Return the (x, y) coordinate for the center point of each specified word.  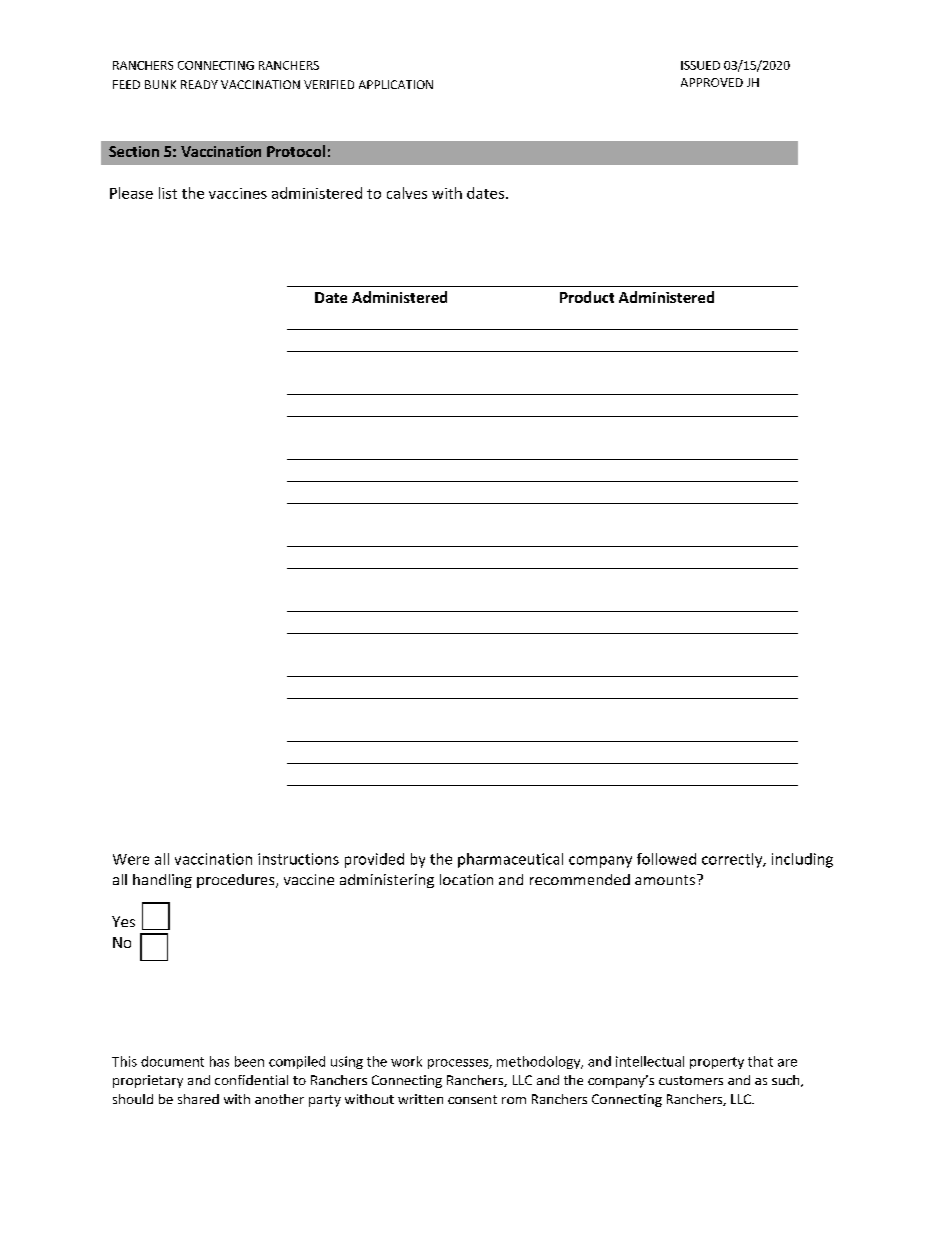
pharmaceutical (510, 860)
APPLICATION (396, 84)
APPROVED (712, 82)
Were (131, 859)
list (168, 193)
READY (199, 84)
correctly (733, 860)
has (219, 1061)
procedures (237, 881)
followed (666, 859)
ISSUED (700, 65)
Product (587, 297)
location (466, 879)
